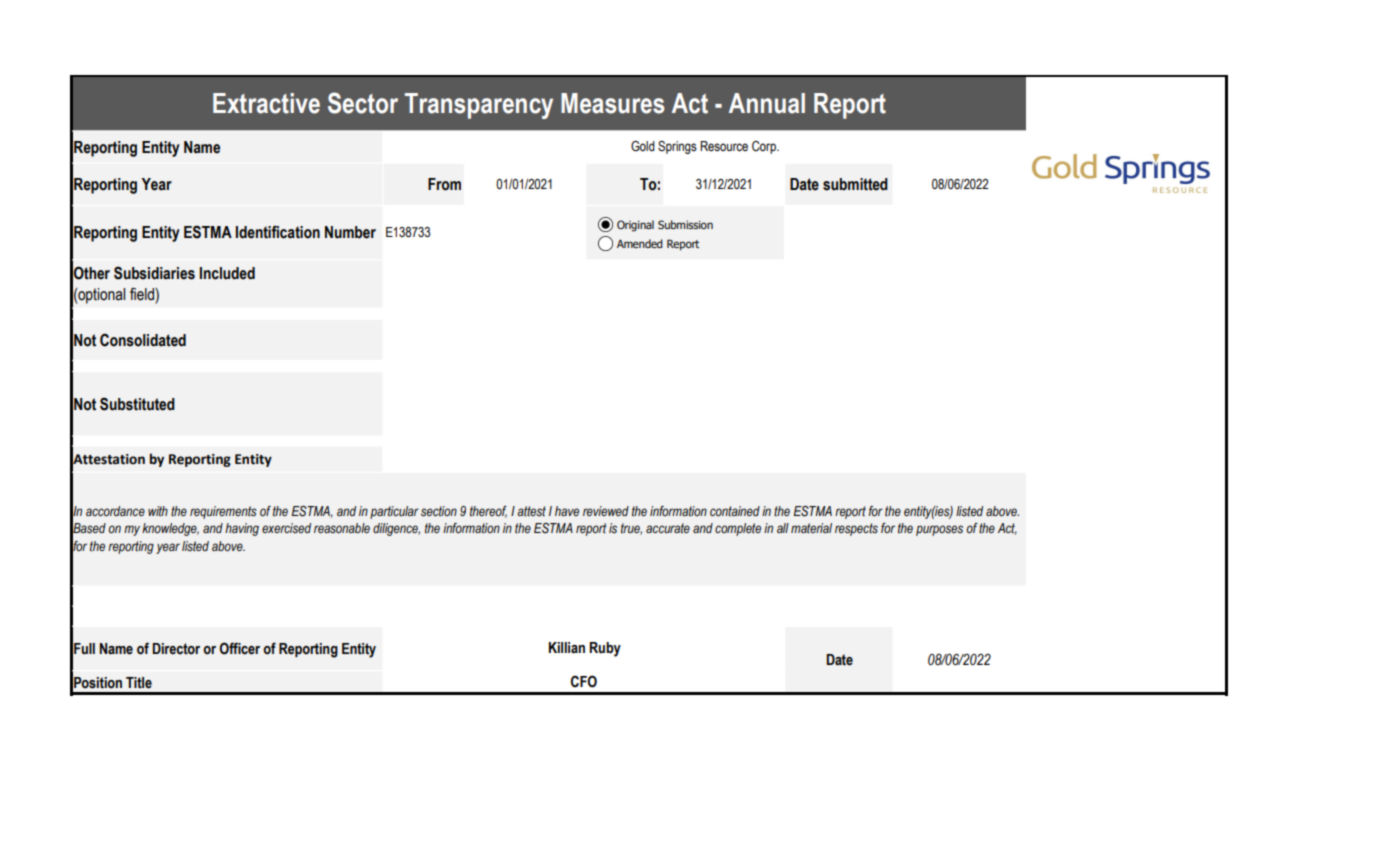  What do you see at coordinates (567, 648) in the page?
I see `Killian` at bounding box center [567, 648].
